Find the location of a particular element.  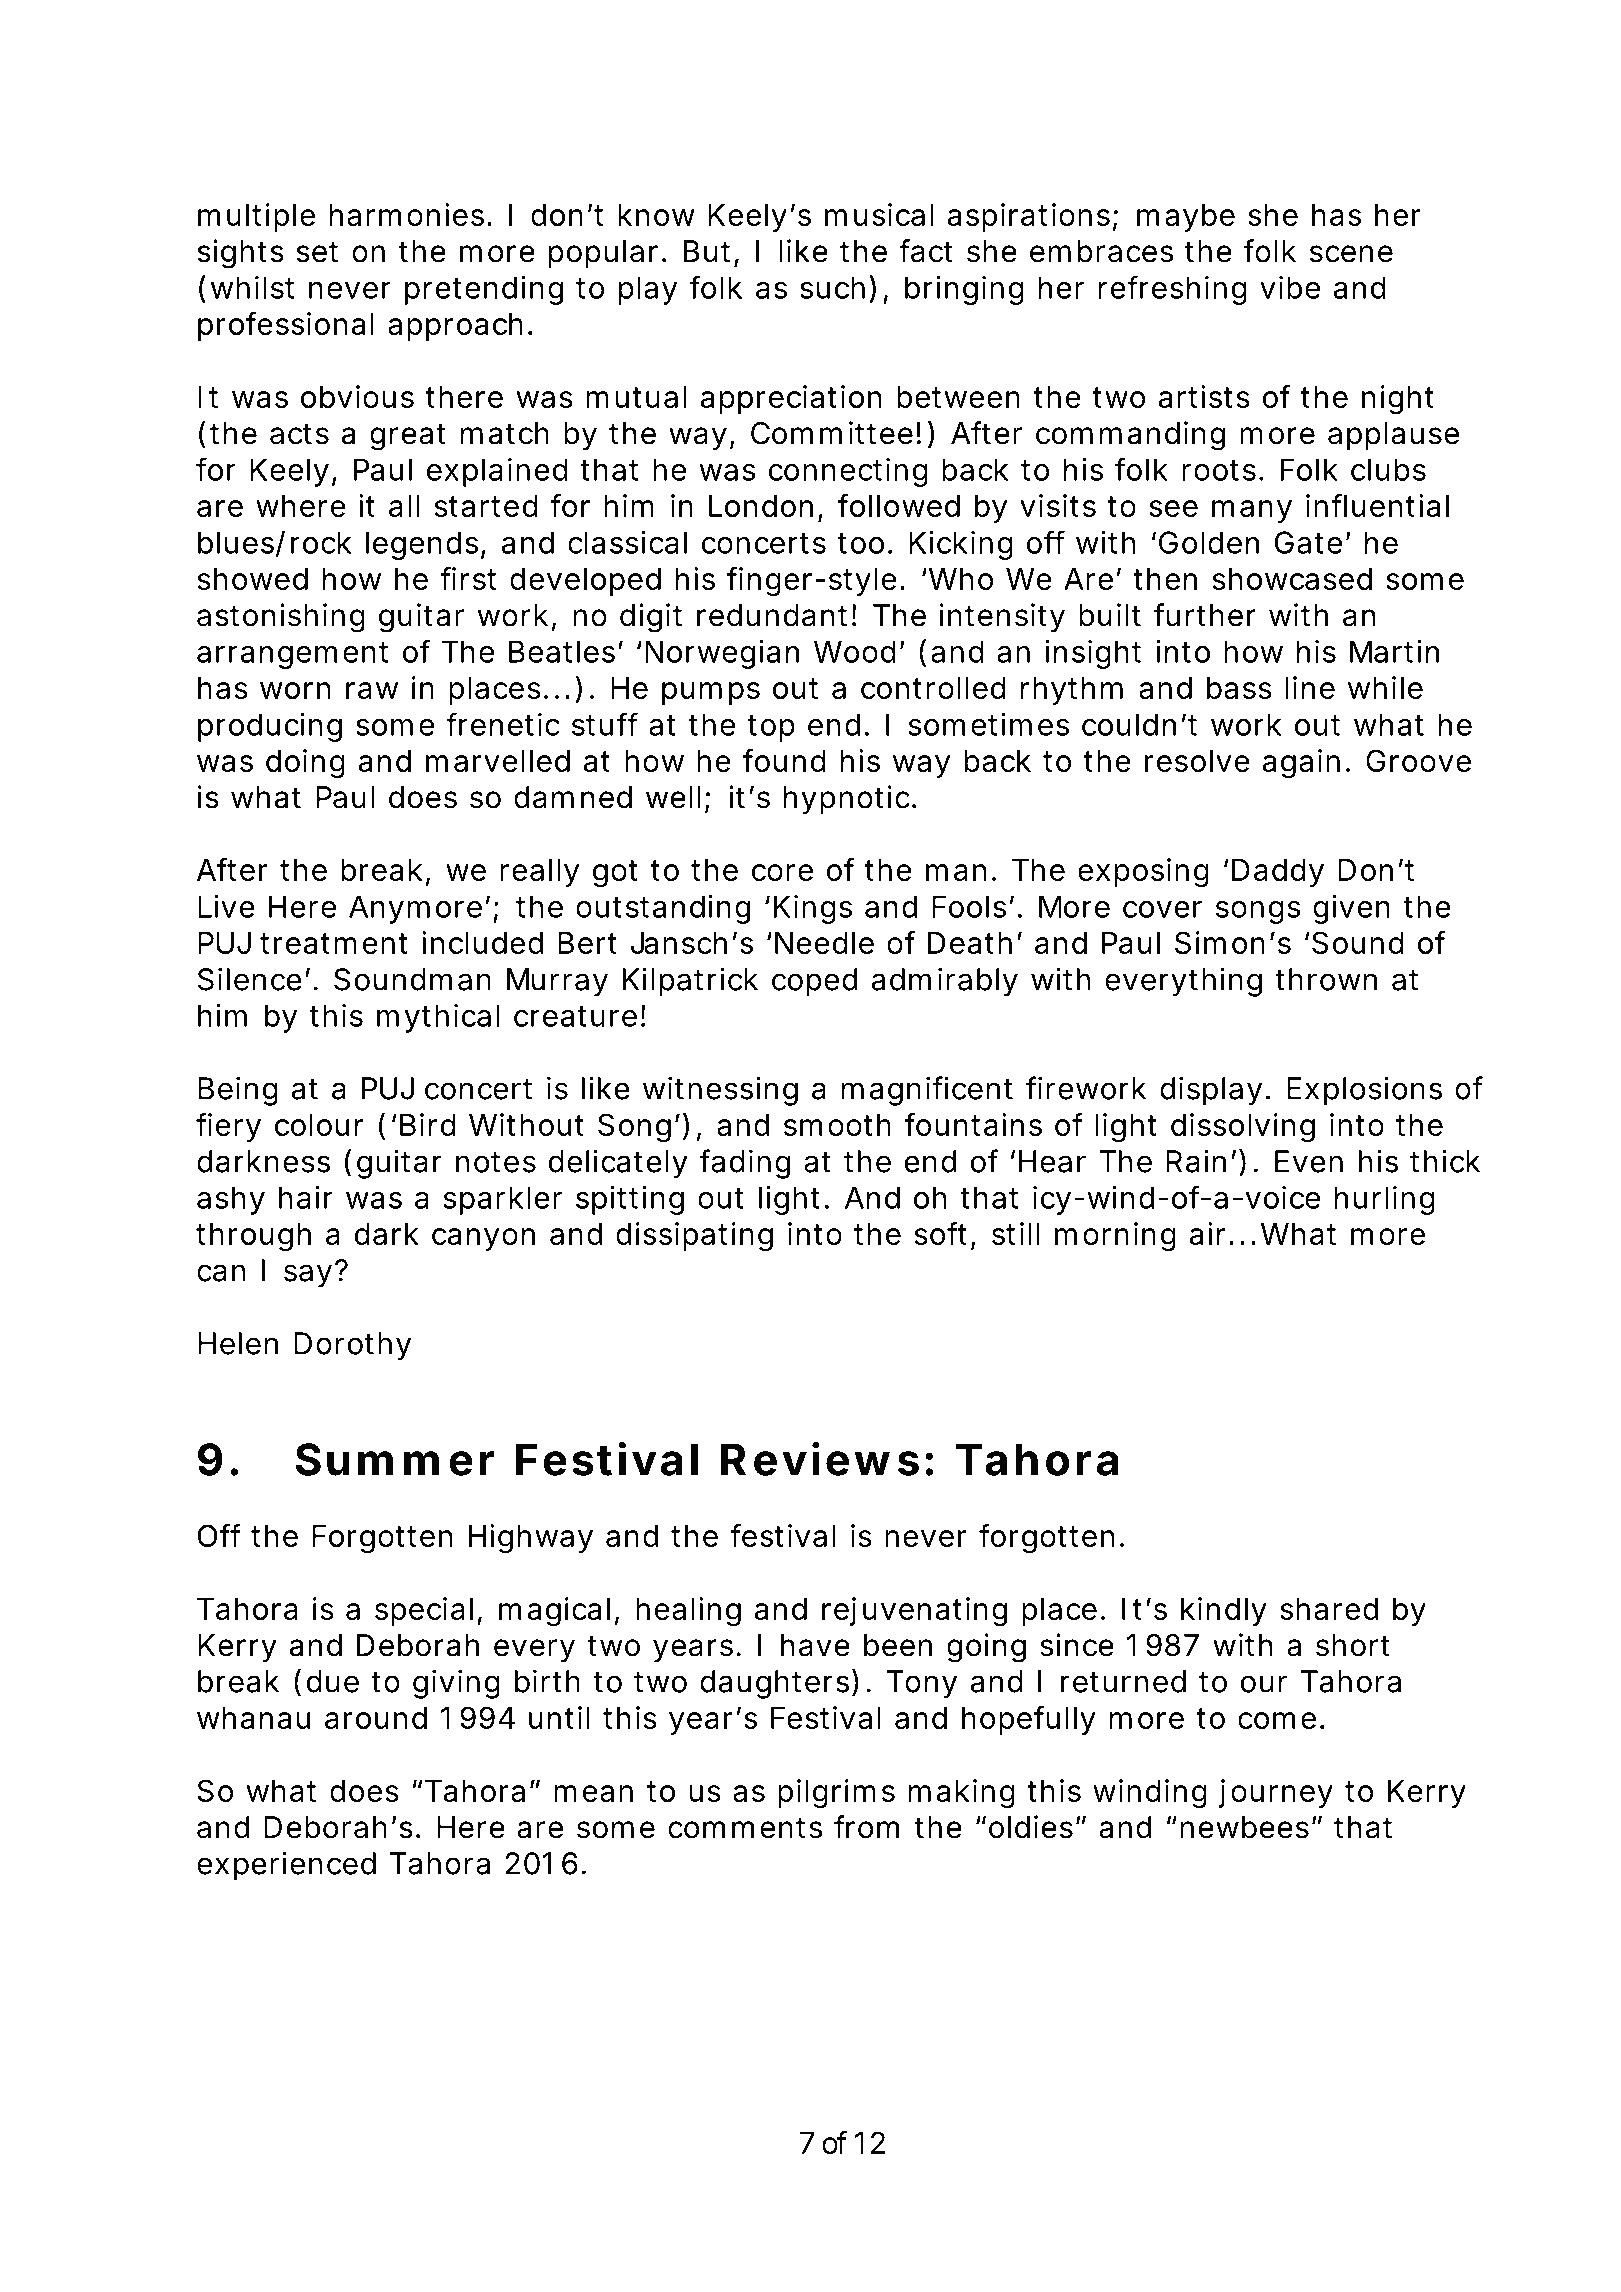

Wood is located at coordinates (855, 651).
